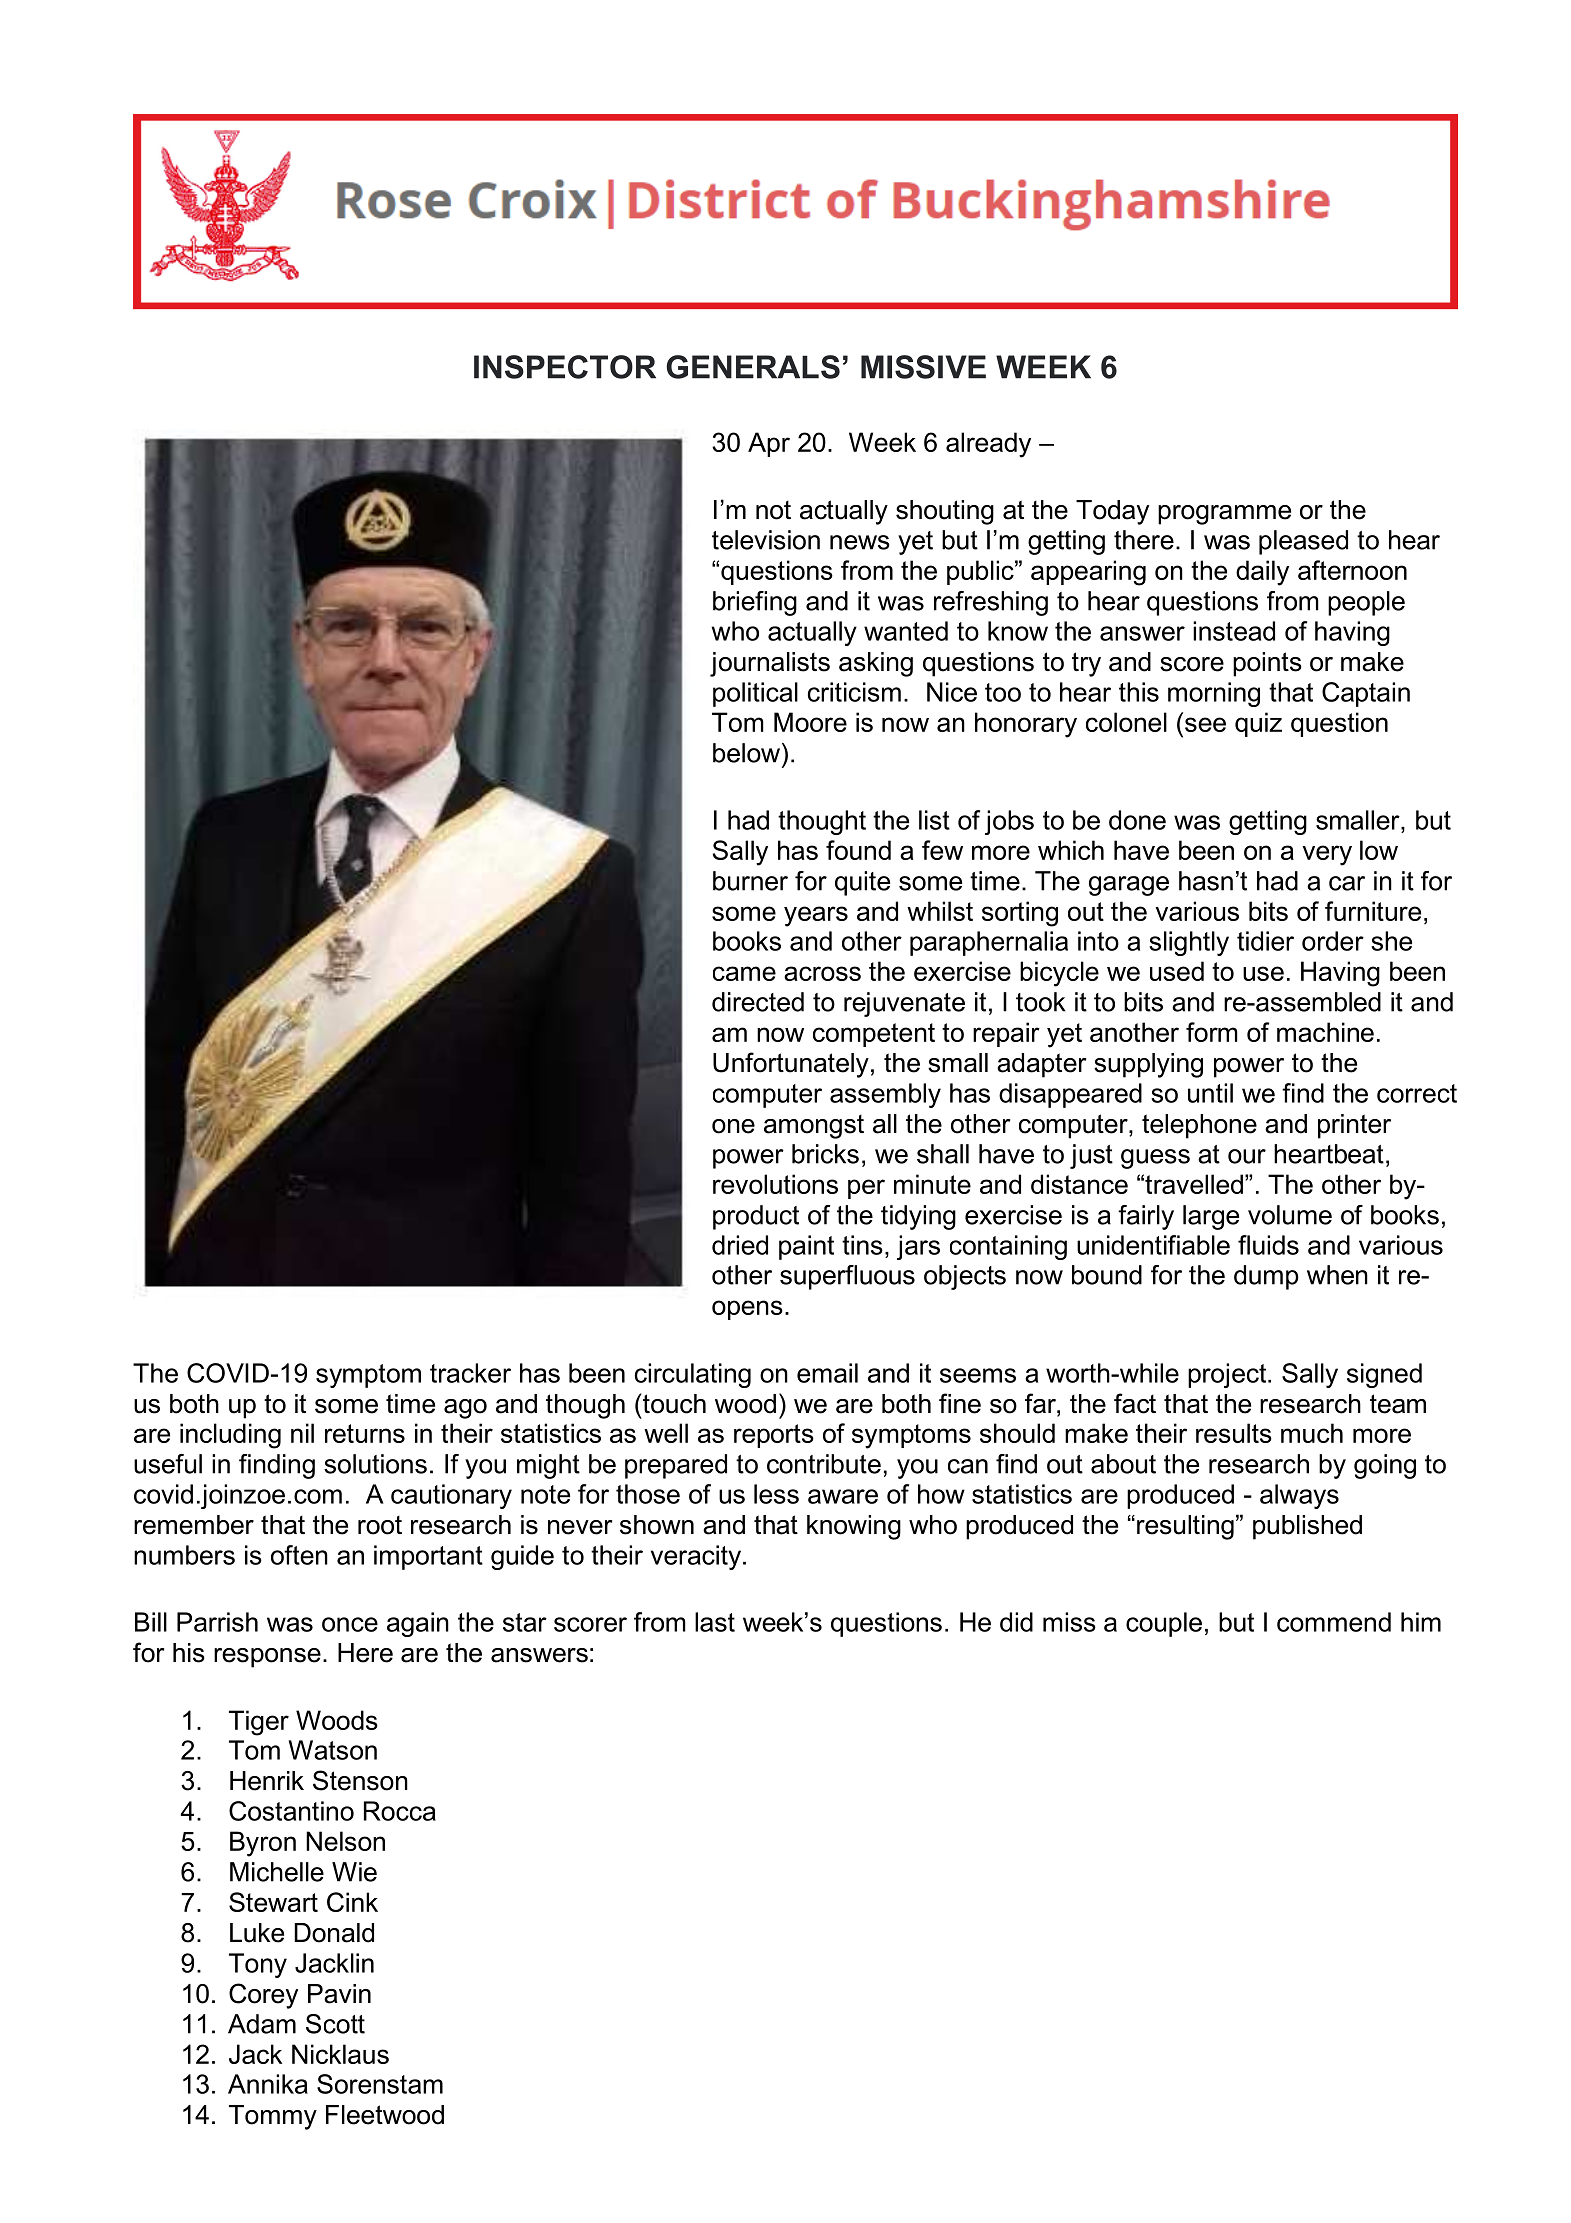  Describe the element at coordinates (470, 1373) in the page. I see `tracker` at that location.
